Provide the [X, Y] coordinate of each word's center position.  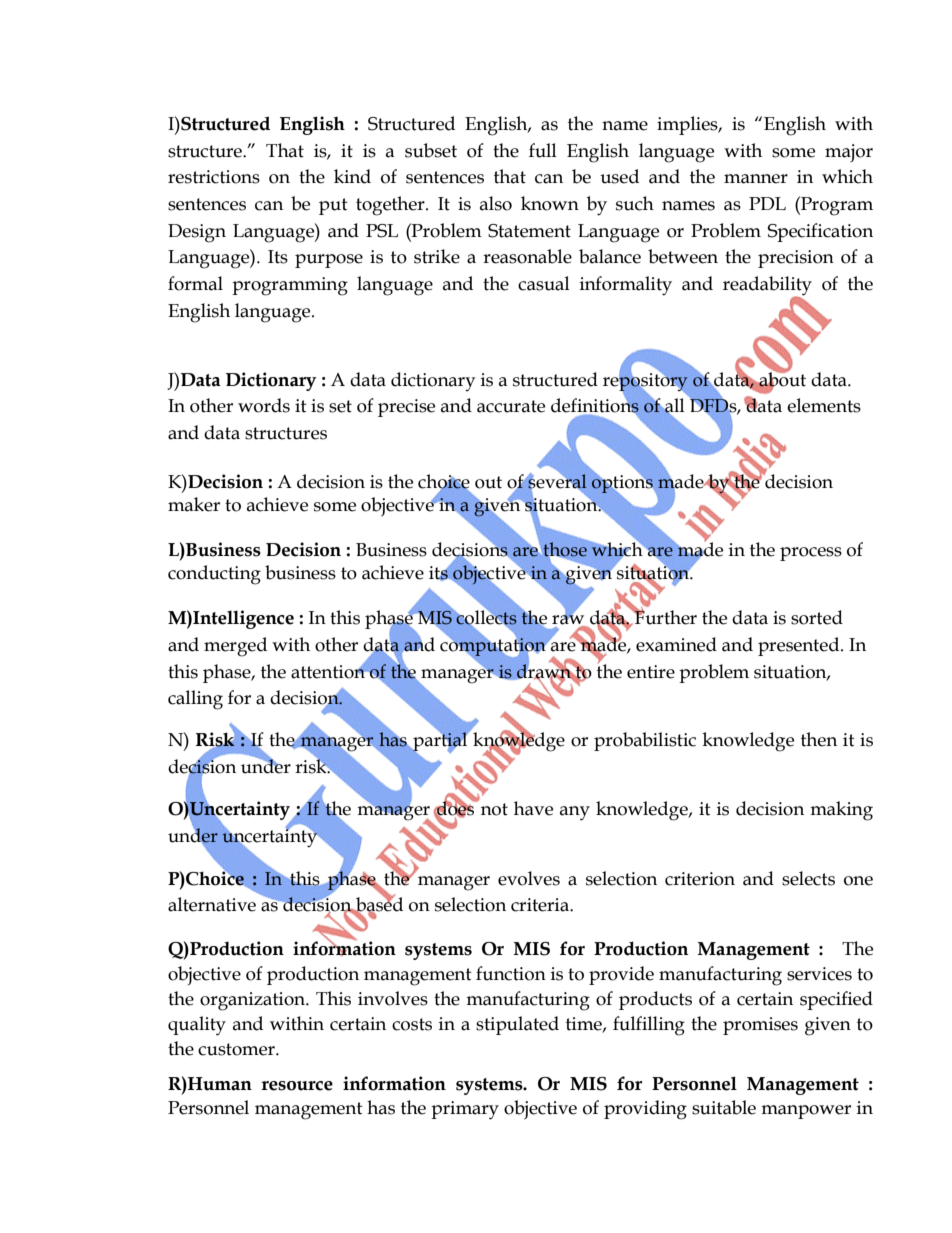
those [564, 550]
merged [235, 647]
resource [297, 1086]
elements [824, 405]
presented [800, 646]
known [550, 203]
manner [756, 179]
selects [808, 878]
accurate [511, 406]
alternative [212, 904]
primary [465, 1110]
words [264, 405]
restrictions [214, 177]
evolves [529, 878]
